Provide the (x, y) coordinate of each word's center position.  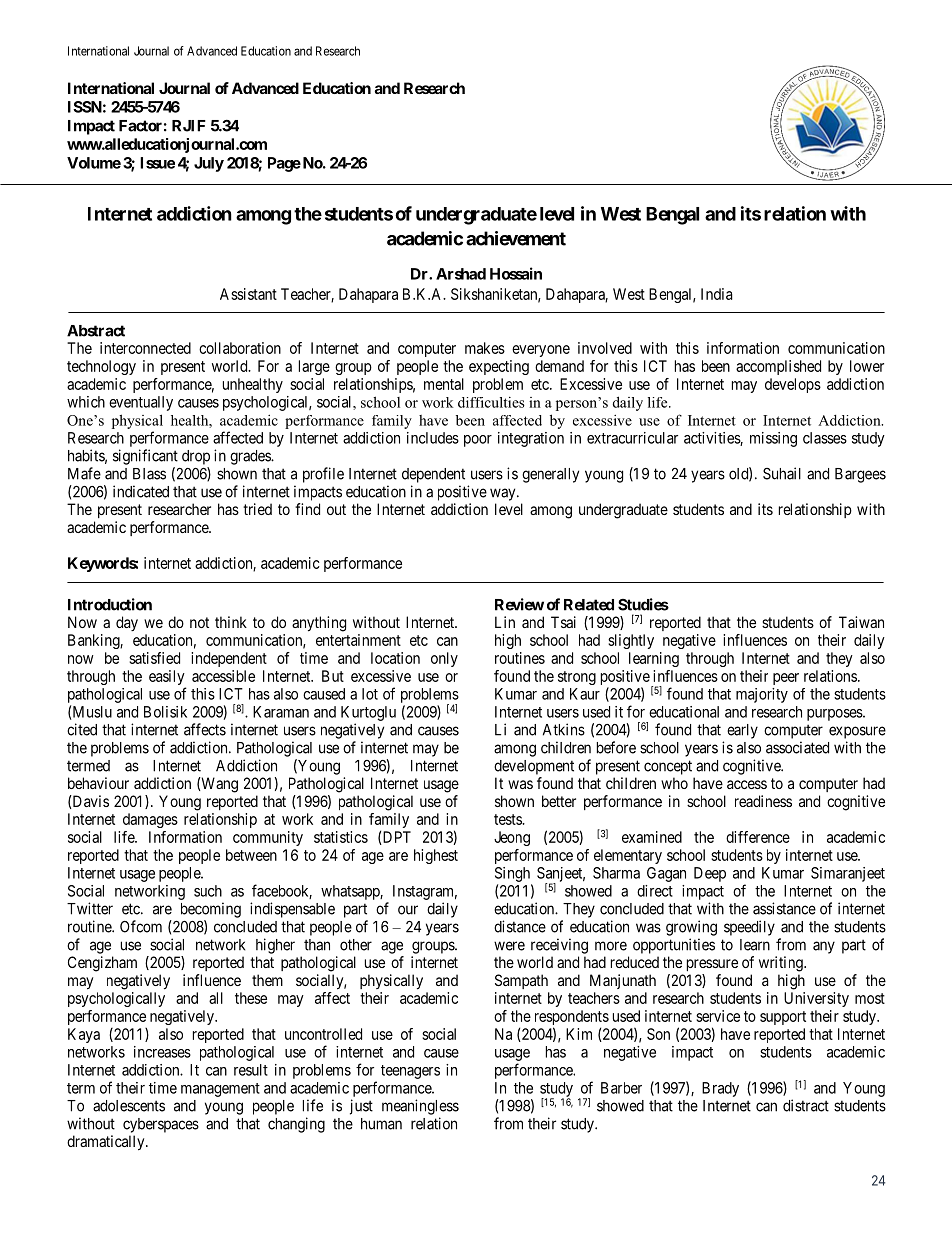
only (444, 659)
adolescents (129, 1106)
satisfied (154, 658)
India (717, 294)
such (208, 891)
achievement (516, 238)
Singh (512, 874)
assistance (784, 908)
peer (786, 679)
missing (773, 439)
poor (478, 441)
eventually (141, 403)
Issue (157, 163)
